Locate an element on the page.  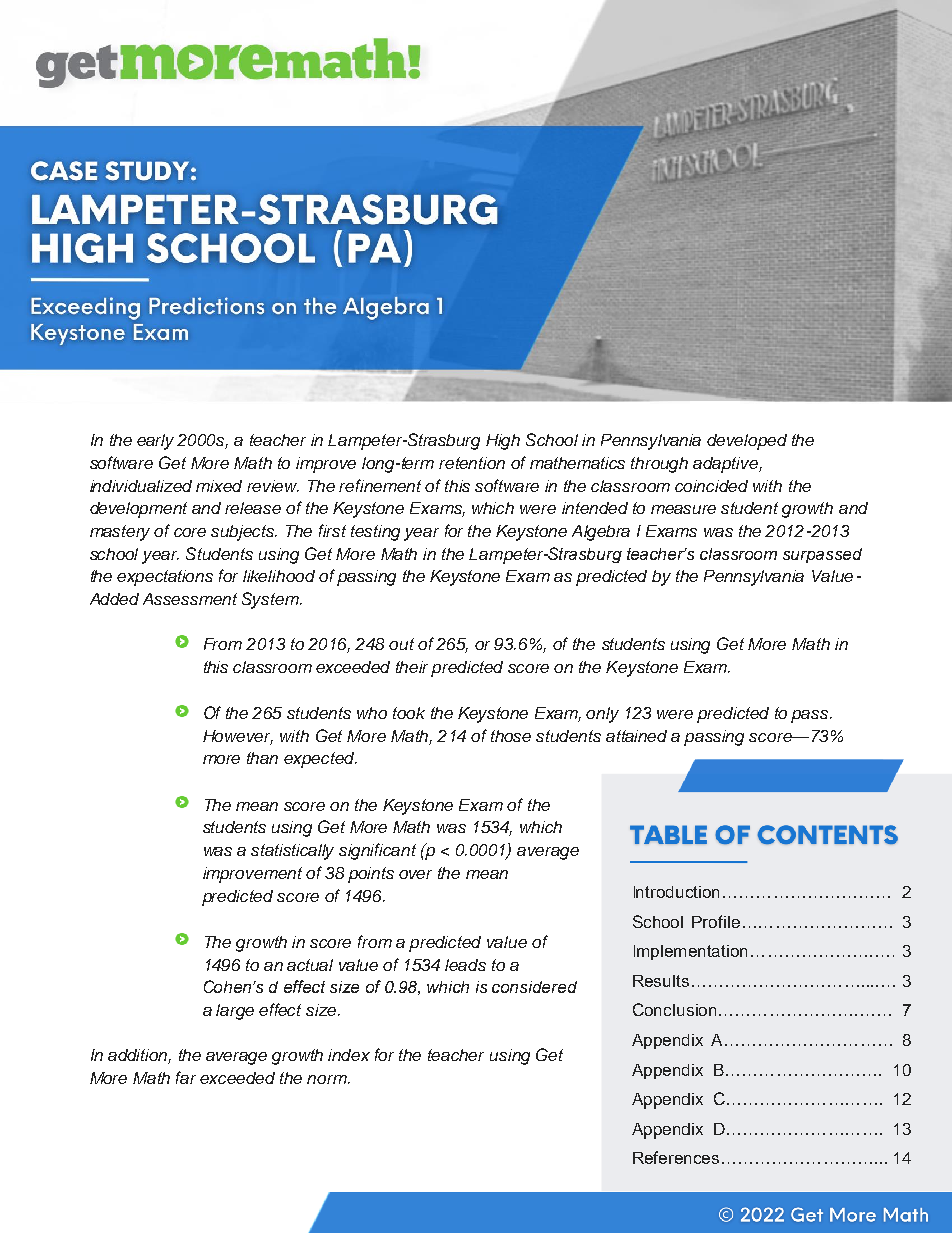
retention is located at coordinates (472, 463).
